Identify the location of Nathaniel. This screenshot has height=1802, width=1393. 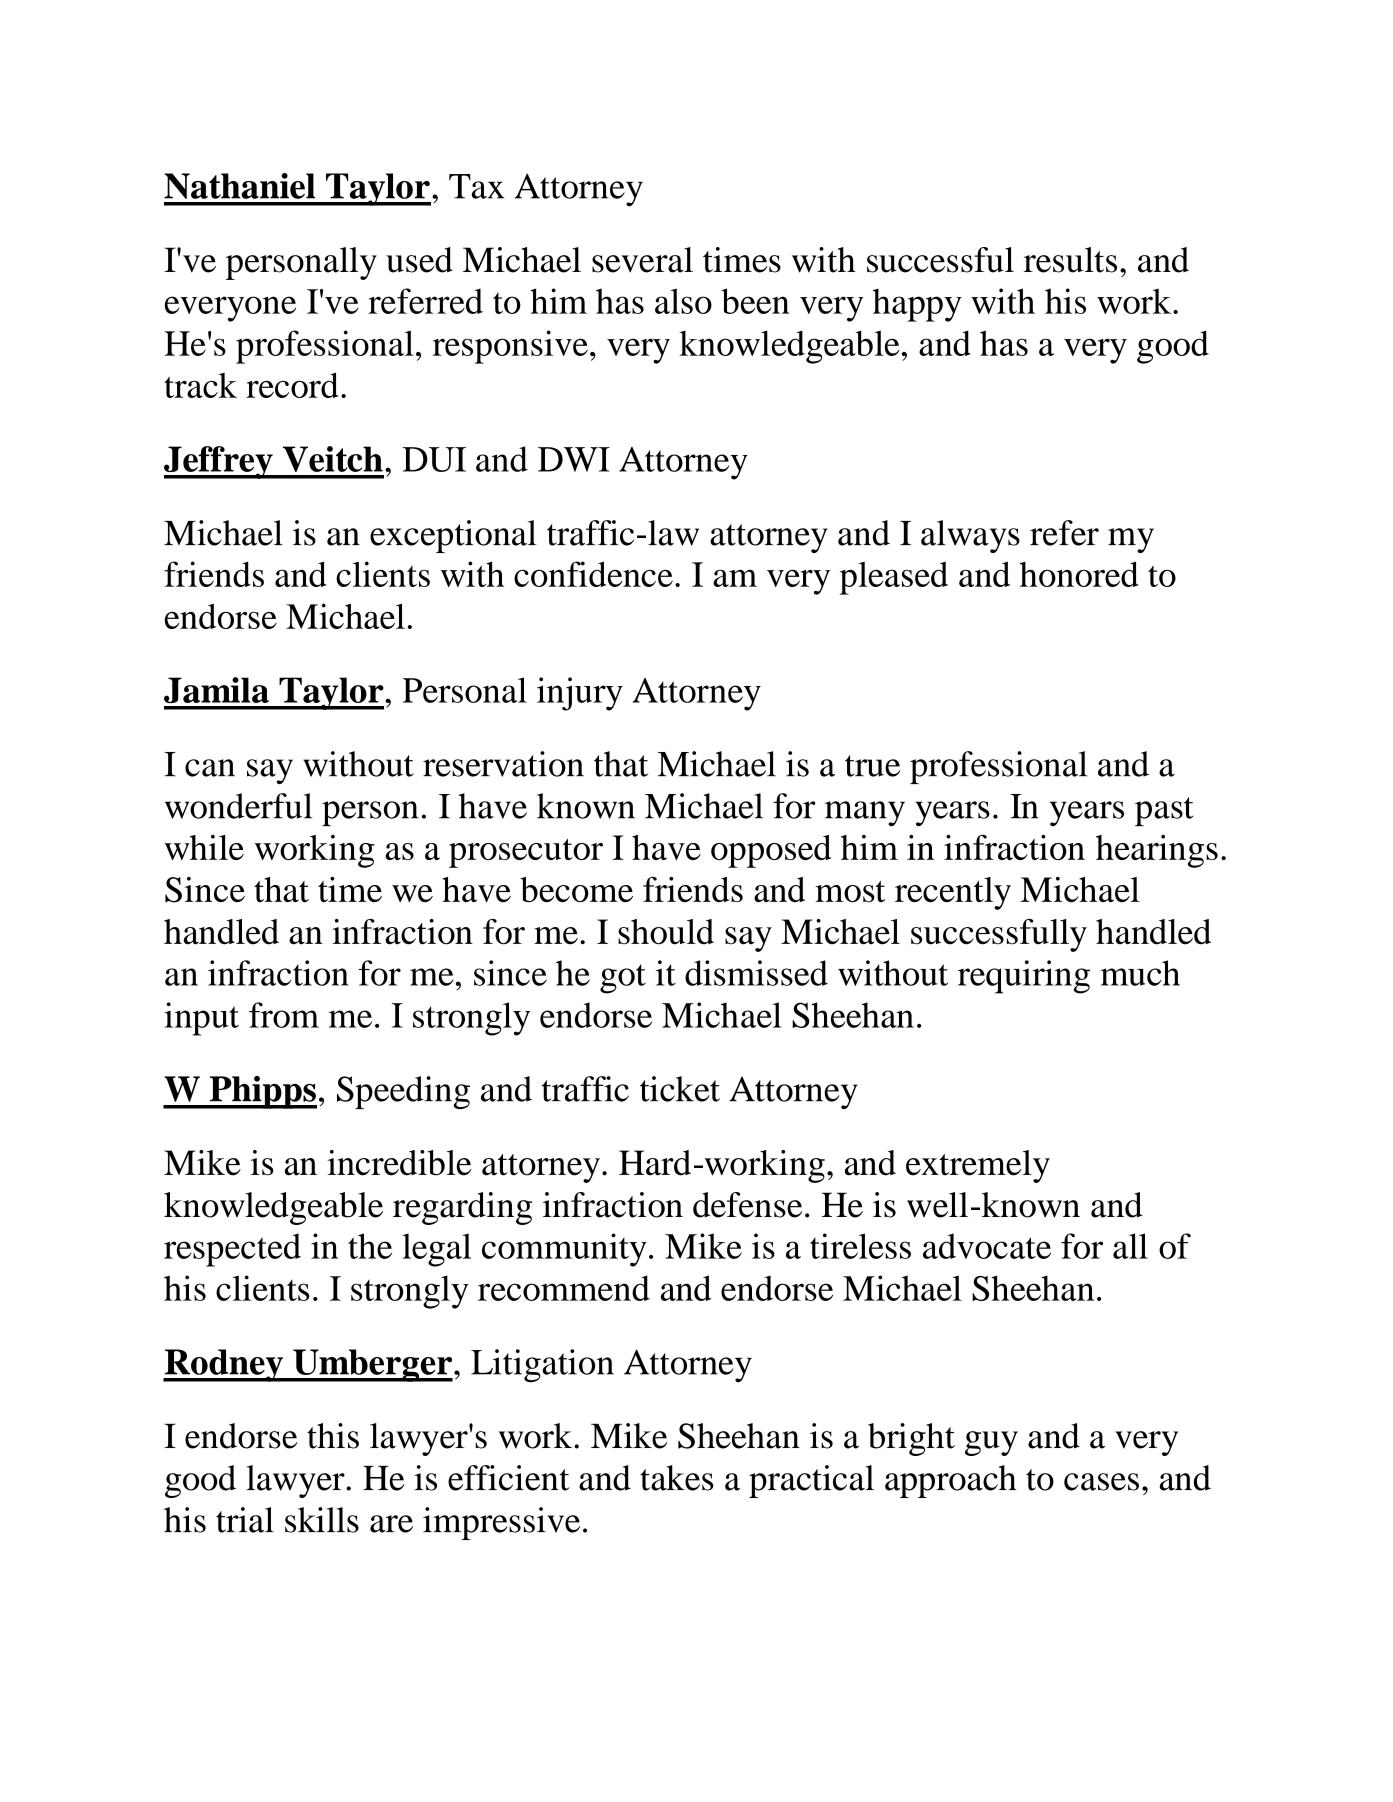
(239, 186).
